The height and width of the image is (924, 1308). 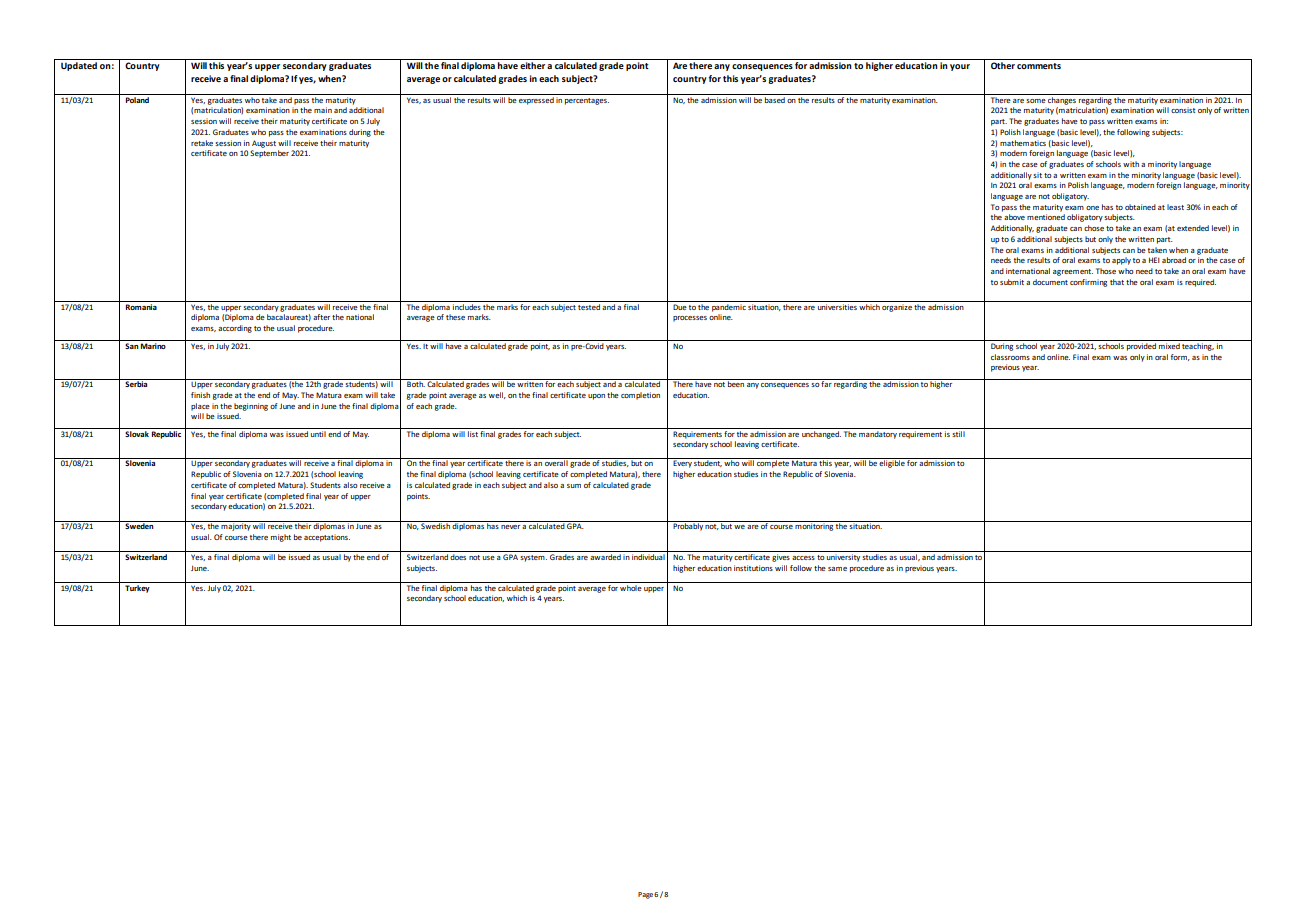 I want to click on percentages, so click(x=587, y=101).
